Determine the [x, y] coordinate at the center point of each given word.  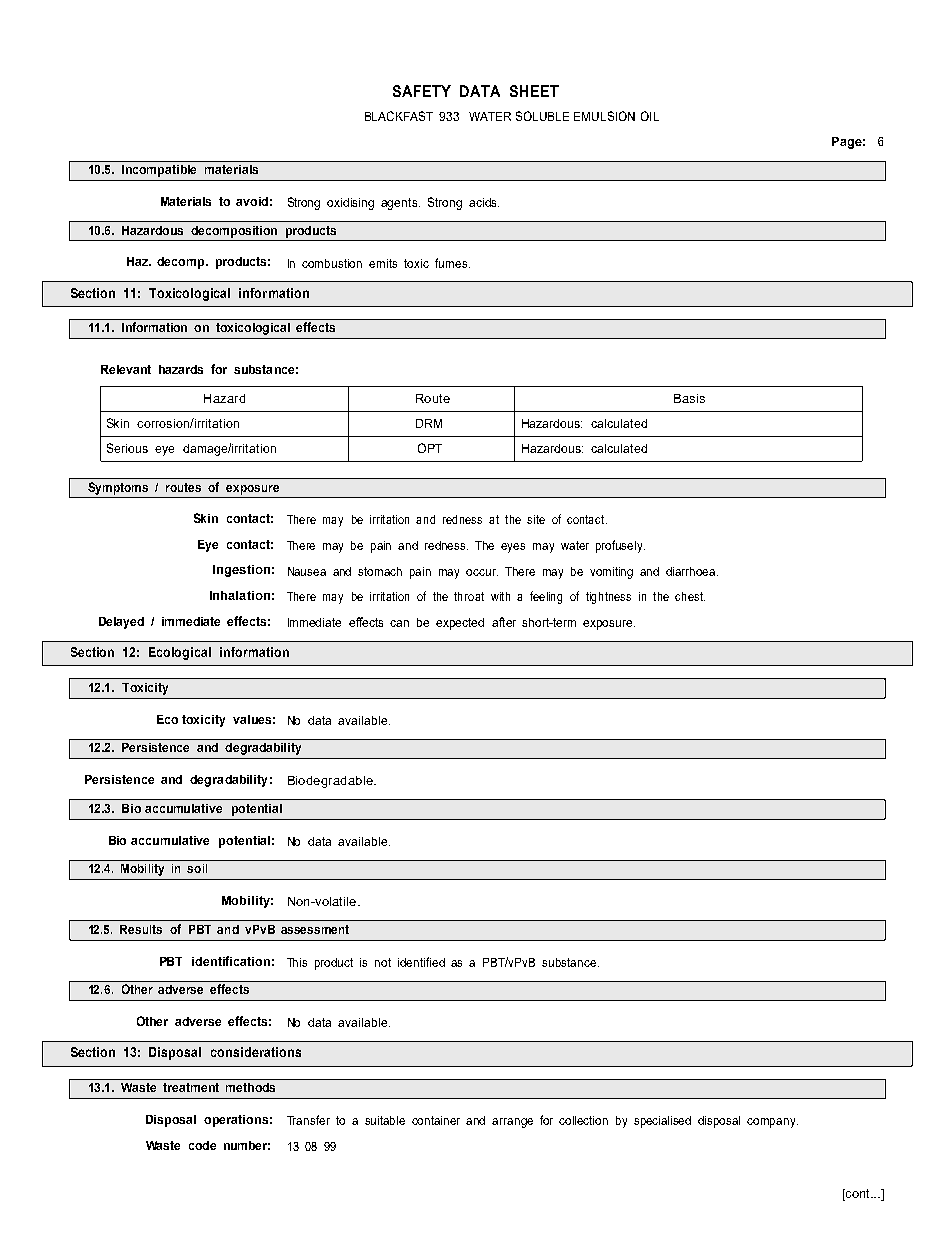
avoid [252, 201]
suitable [385, 1120]
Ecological [180, 653]
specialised [662, 1122]
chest [690, 596]
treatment [191, 1087]
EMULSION [604, 116]
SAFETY [422, 91]
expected [460, 624]
